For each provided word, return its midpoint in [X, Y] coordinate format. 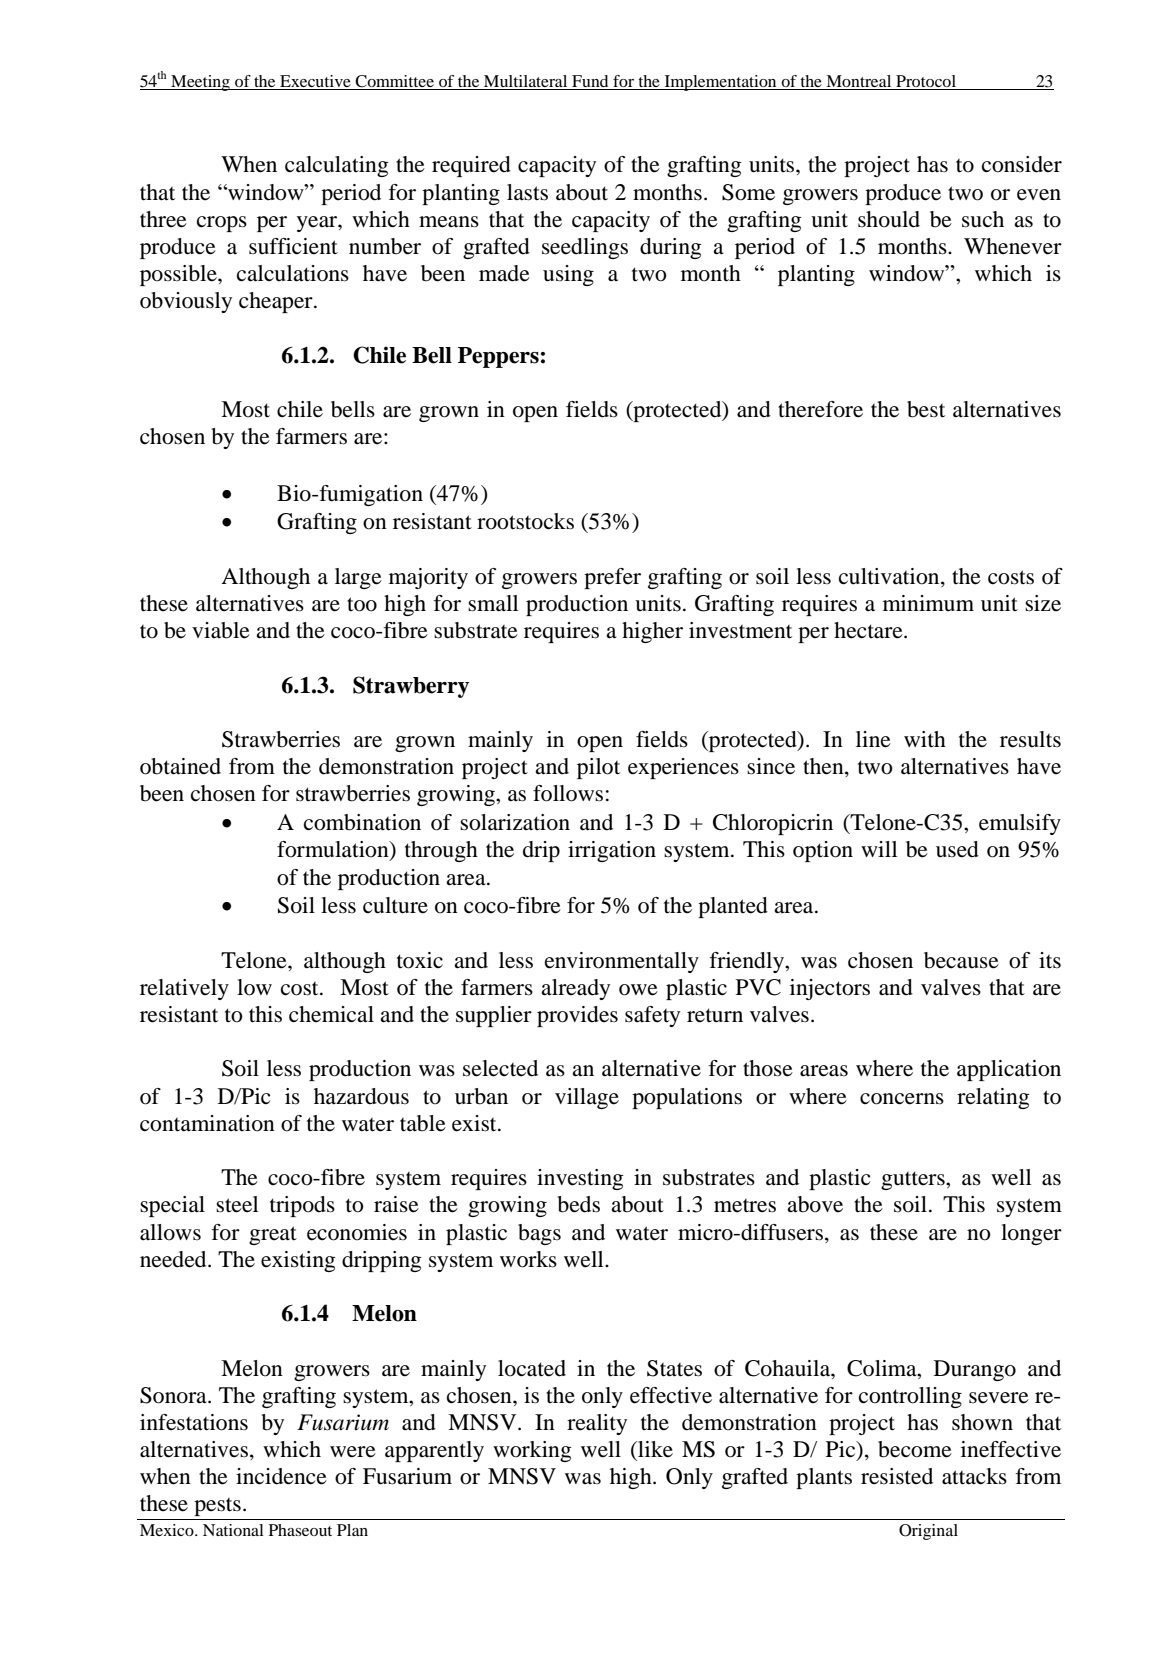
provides [577, 1016]
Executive [315, 82]
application [1009, 1070]
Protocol [926, 82]
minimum [928, 603]
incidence [281, 1476]
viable [221, 630]
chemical [331, 1014]
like [654, 1449]
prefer [612, 578]
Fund [590, 82]
